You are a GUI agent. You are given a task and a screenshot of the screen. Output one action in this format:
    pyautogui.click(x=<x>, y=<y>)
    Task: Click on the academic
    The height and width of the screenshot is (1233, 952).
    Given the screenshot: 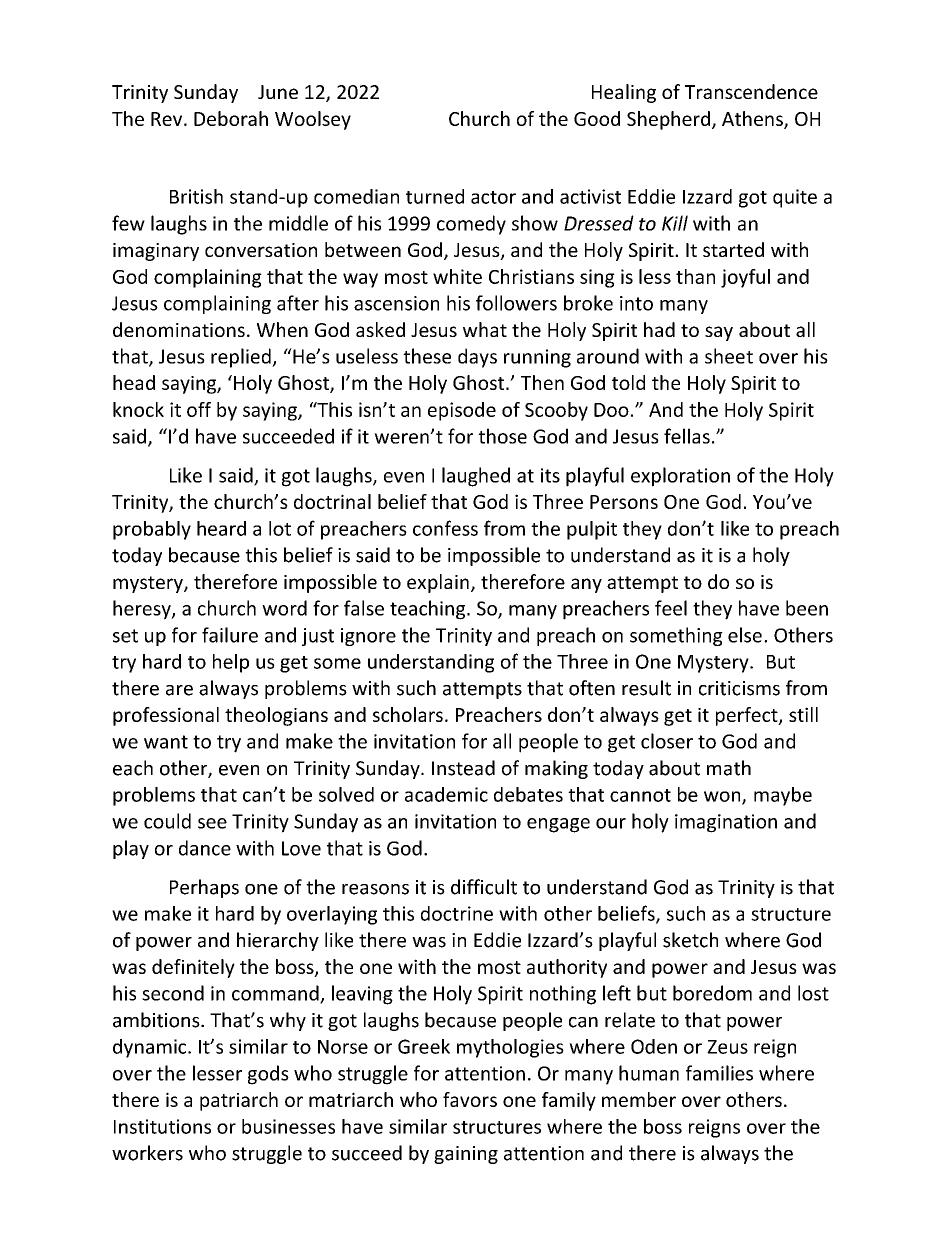 What is the action you would take?
    pyautogui.click(x=446, y=794)
